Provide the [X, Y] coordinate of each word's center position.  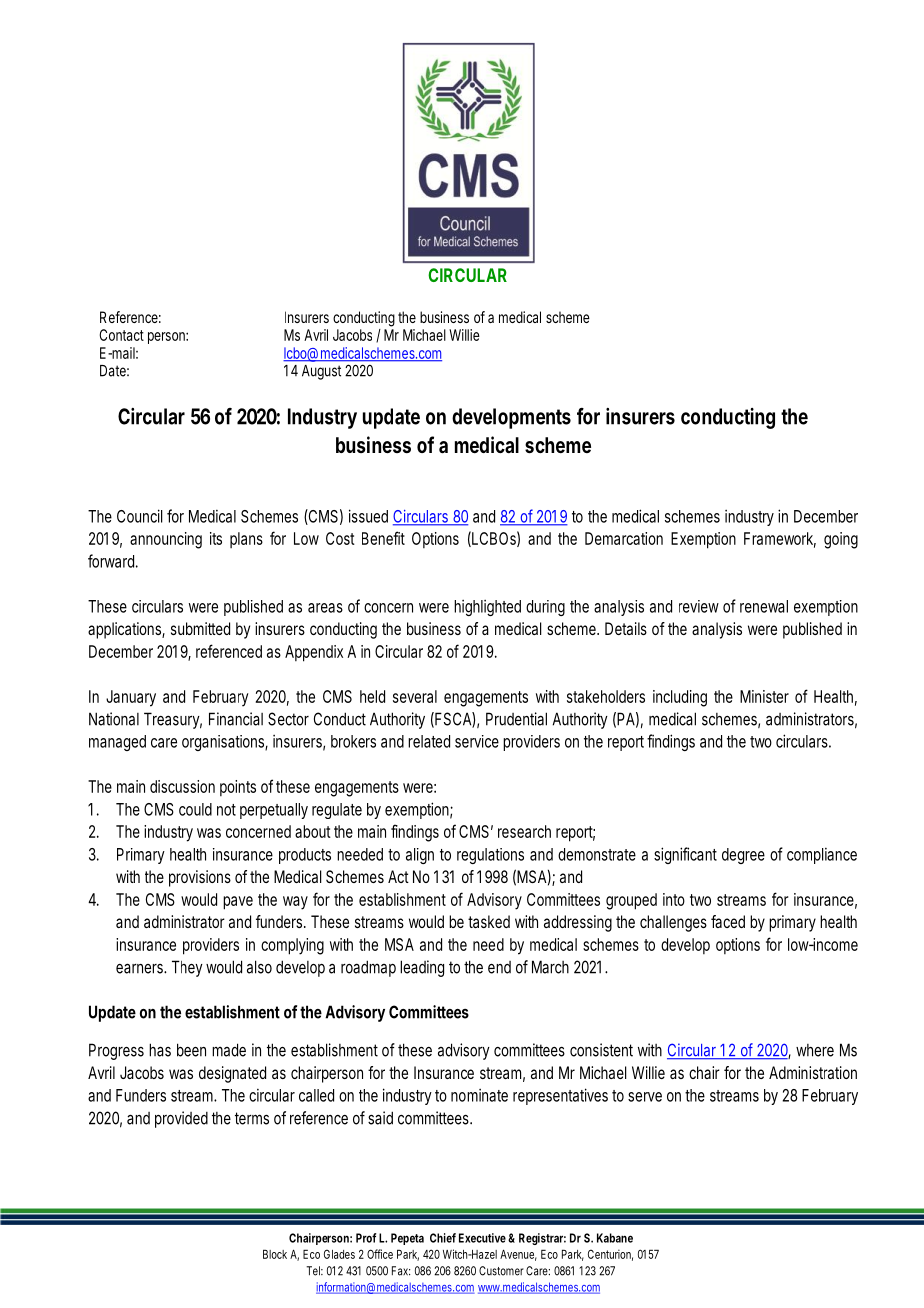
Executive [484, 1238]
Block [275, 1254]
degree [743, 856]
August [324, 372]
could [195, 809]
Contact [121, 335]
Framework [780, 539]
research [524, 831]
